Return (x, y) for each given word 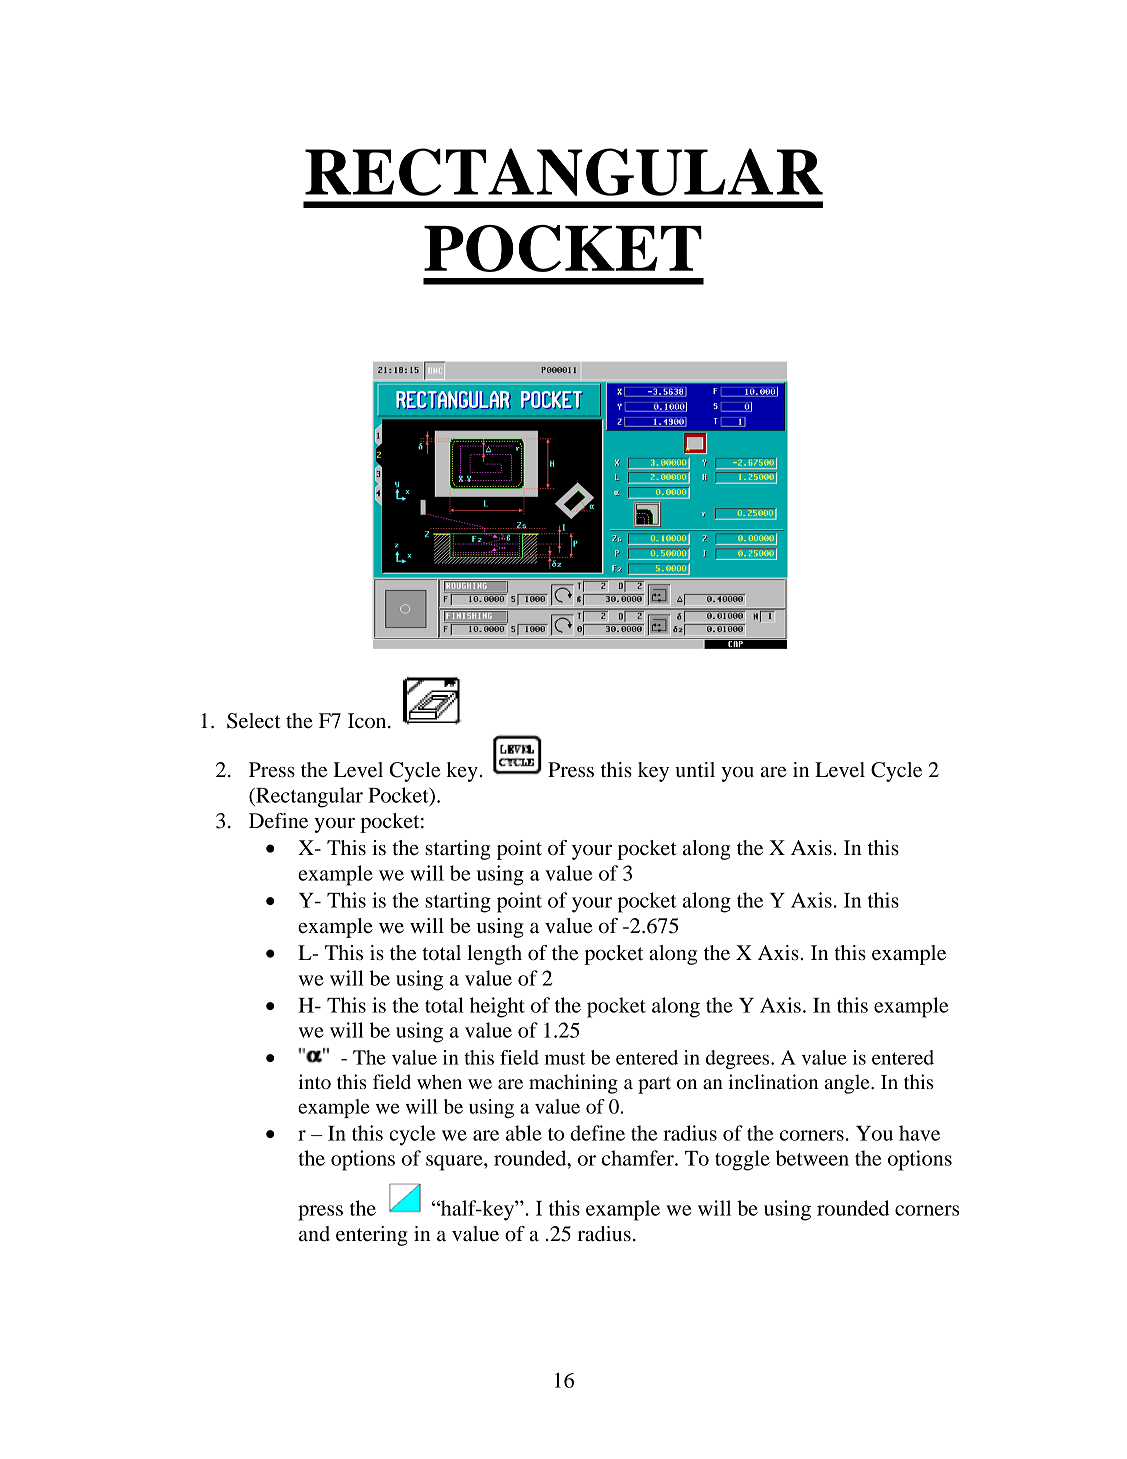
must (564, 1058)
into (314, 1081)
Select (254, 721)
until (695, 770)
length (494, 955)
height (497, 1007)
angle (848, 1084)
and (314, 1234)
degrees (739, 1059)
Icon (368, 721)
